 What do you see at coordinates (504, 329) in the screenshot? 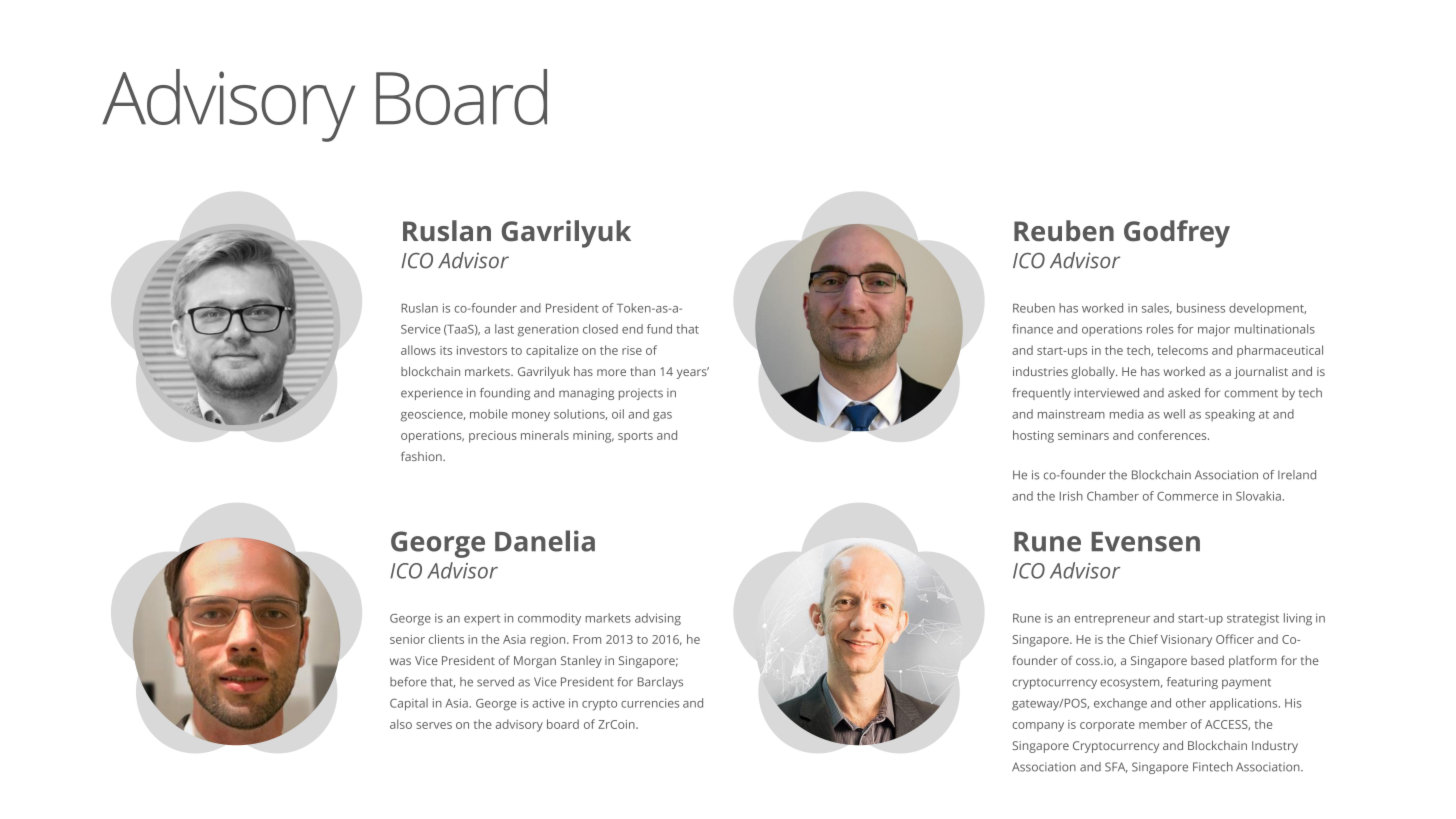
I see `last` at bounding box center [504, 329].
